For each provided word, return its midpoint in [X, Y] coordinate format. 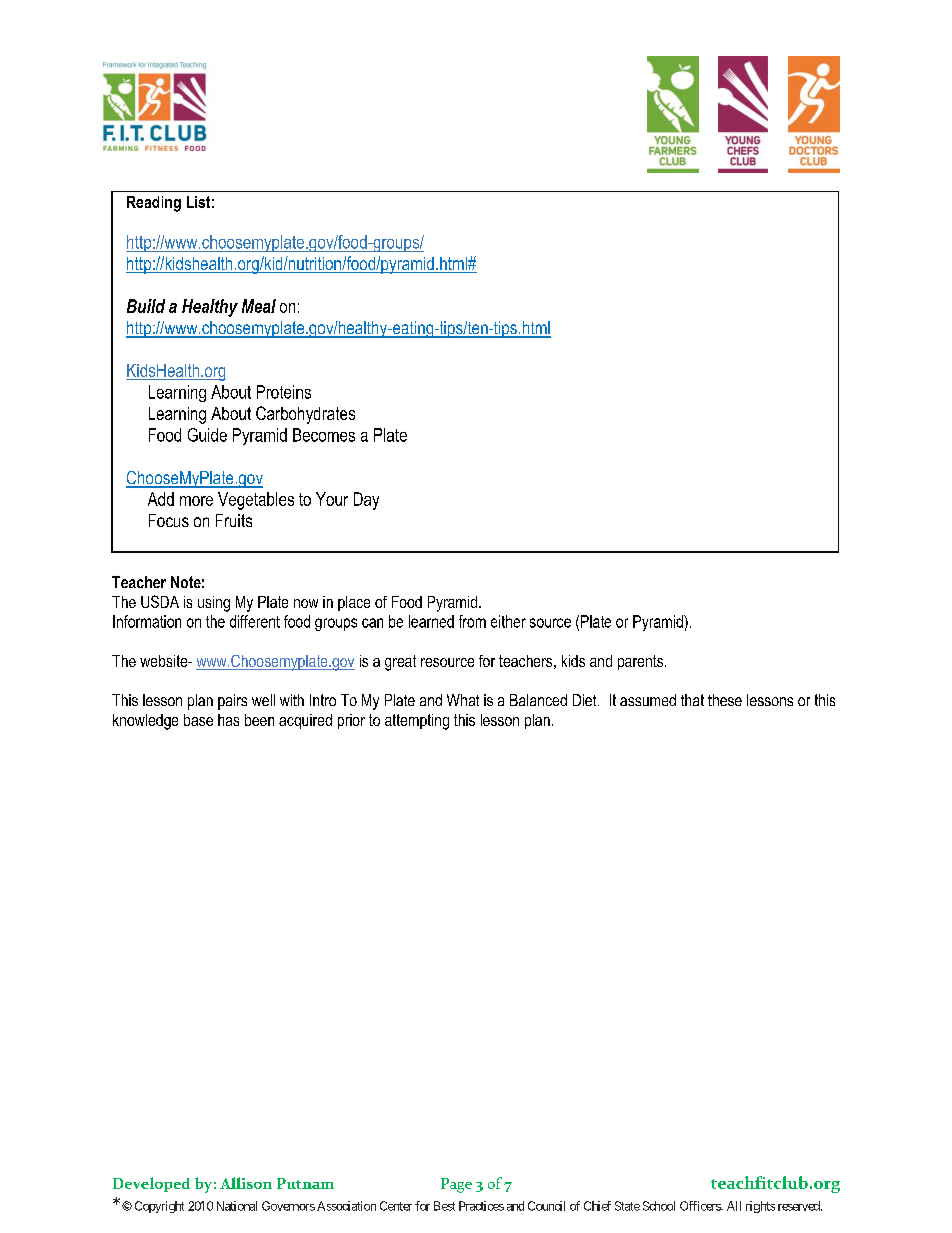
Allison [246, 1183]
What [463, 700]
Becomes [324, 435]
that [692, 700]
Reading [154, 204]
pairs [232, 702]
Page [456, 1185]
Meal [259, 306]
